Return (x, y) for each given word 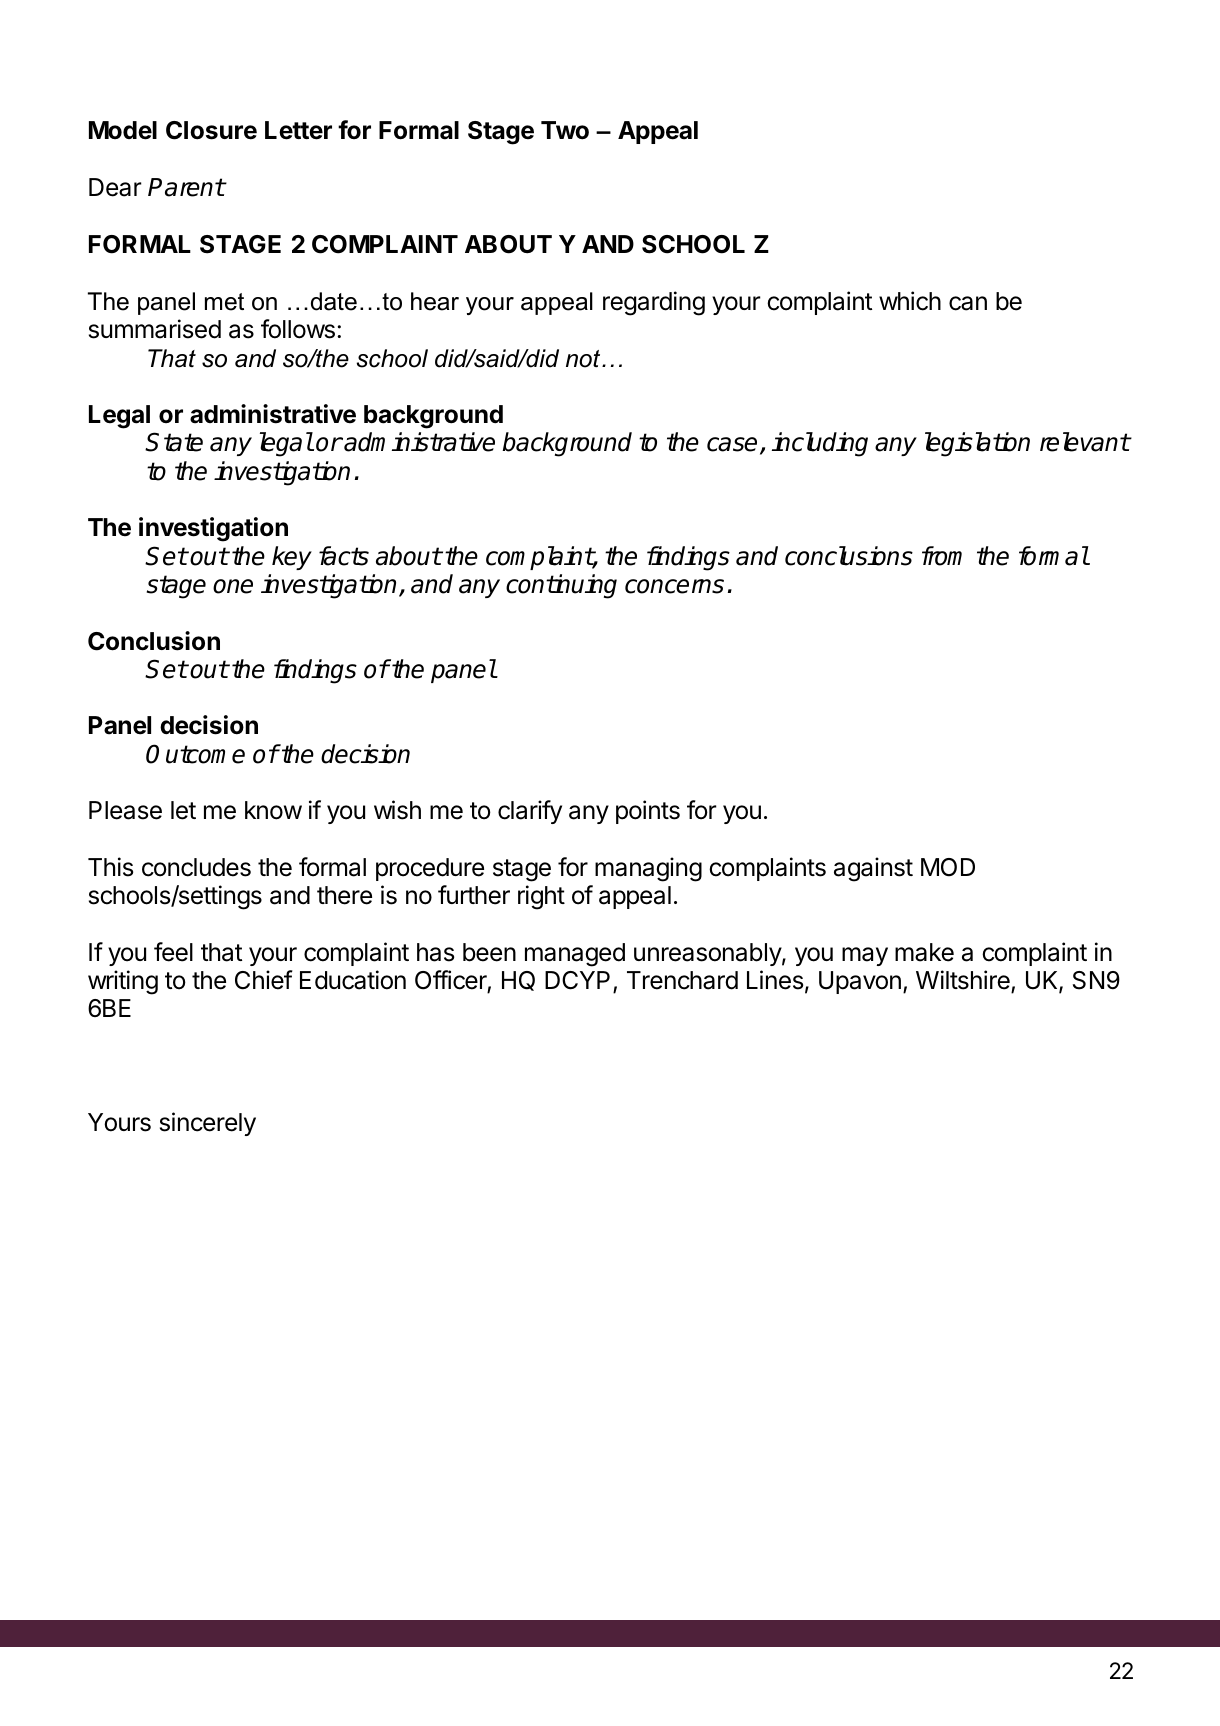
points (648, 812)
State (174, 442)
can (968, 303)
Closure (211, 130)
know (273, 810)
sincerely (208, 1124)
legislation (977, 444)
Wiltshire (963, 980)
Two (565, 130)
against (873, 869)
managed (575, 955)
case (732, 444)
